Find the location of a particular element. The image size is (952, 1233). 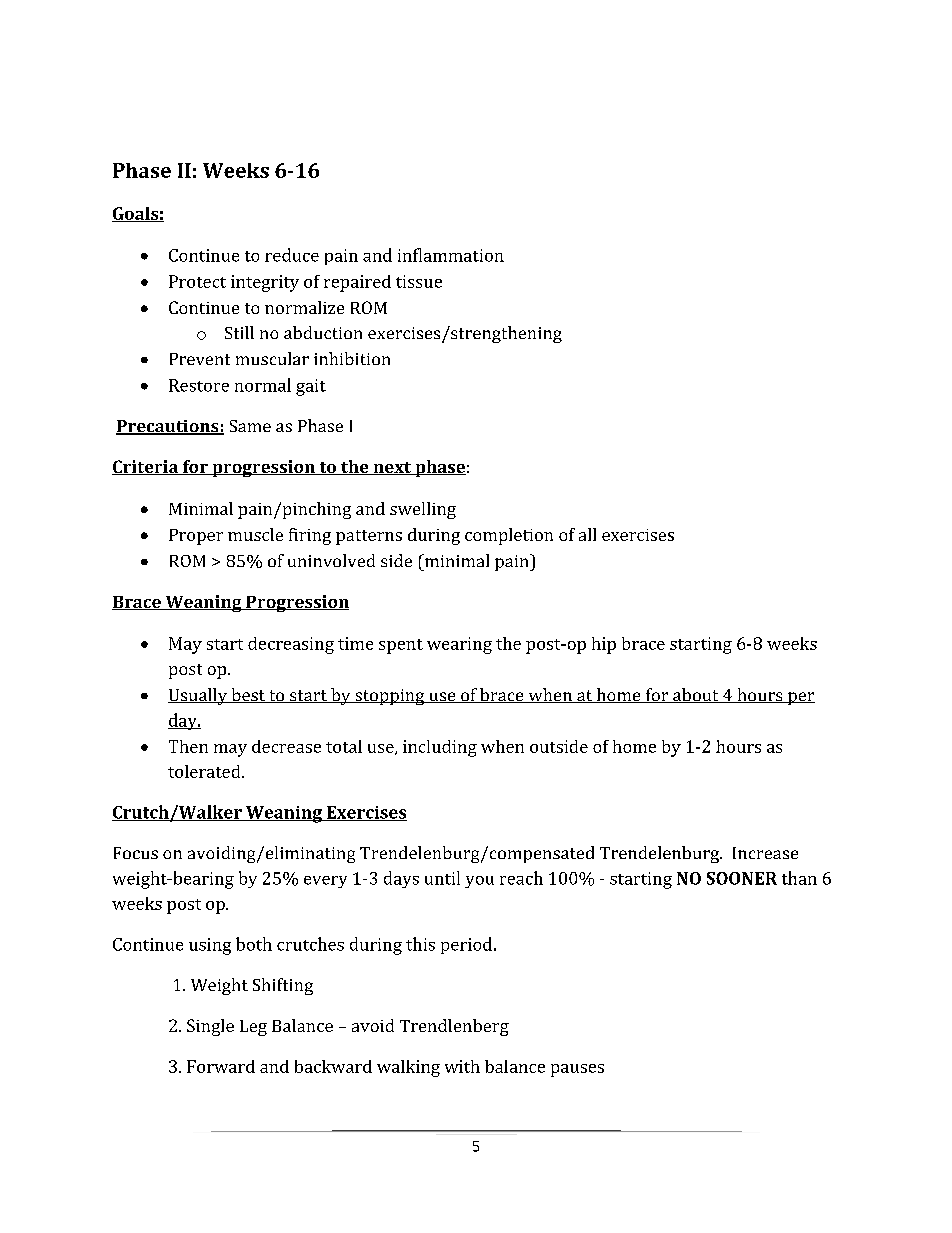

Protect is located at coordinates (197, 281).
